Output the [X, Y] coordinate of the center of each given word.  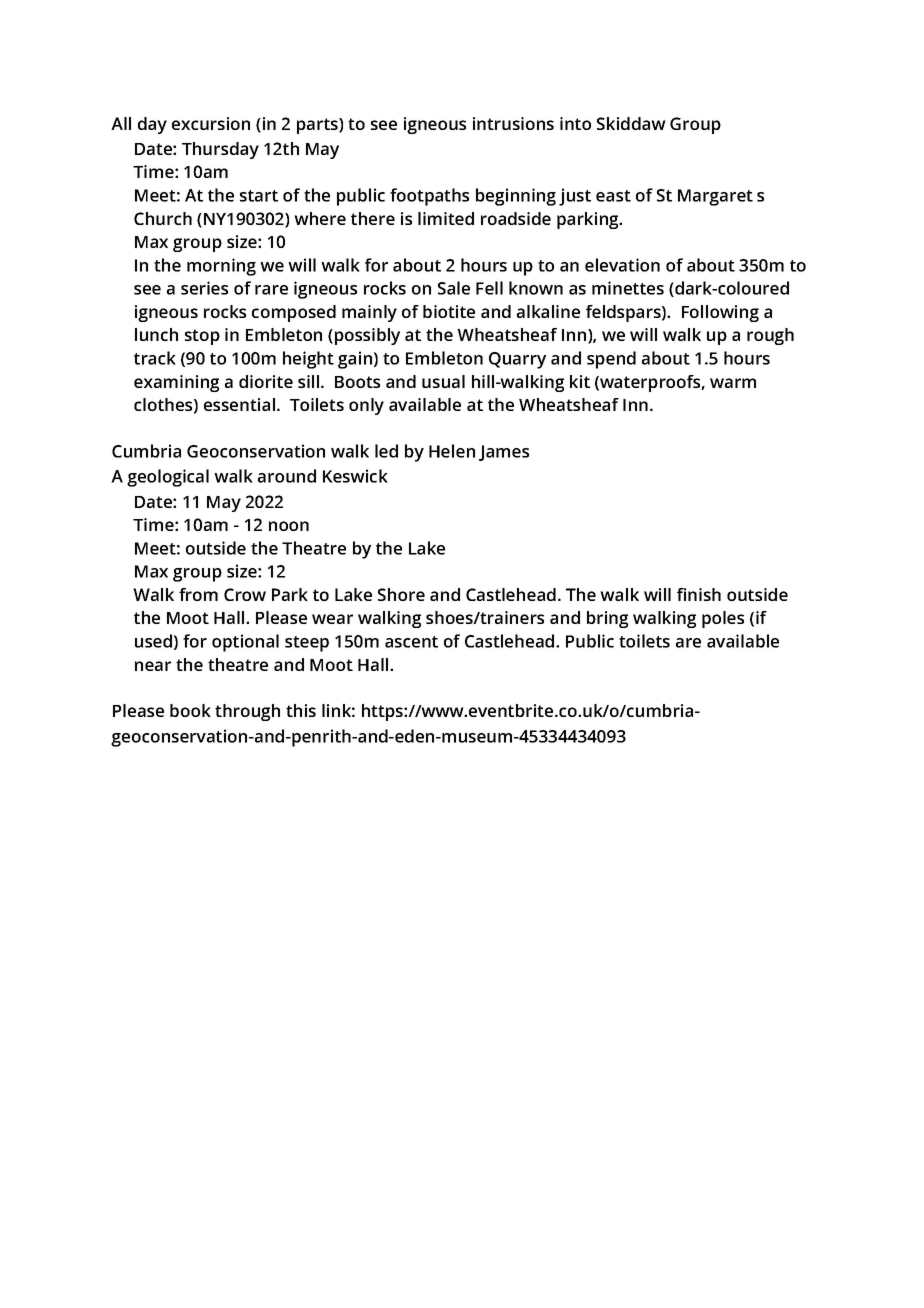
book [190, 710]
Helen [452, 451]
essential [239, 404]
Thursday [220, 150]
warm [733, 383]
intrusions [513, 123]
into [575, 123]
